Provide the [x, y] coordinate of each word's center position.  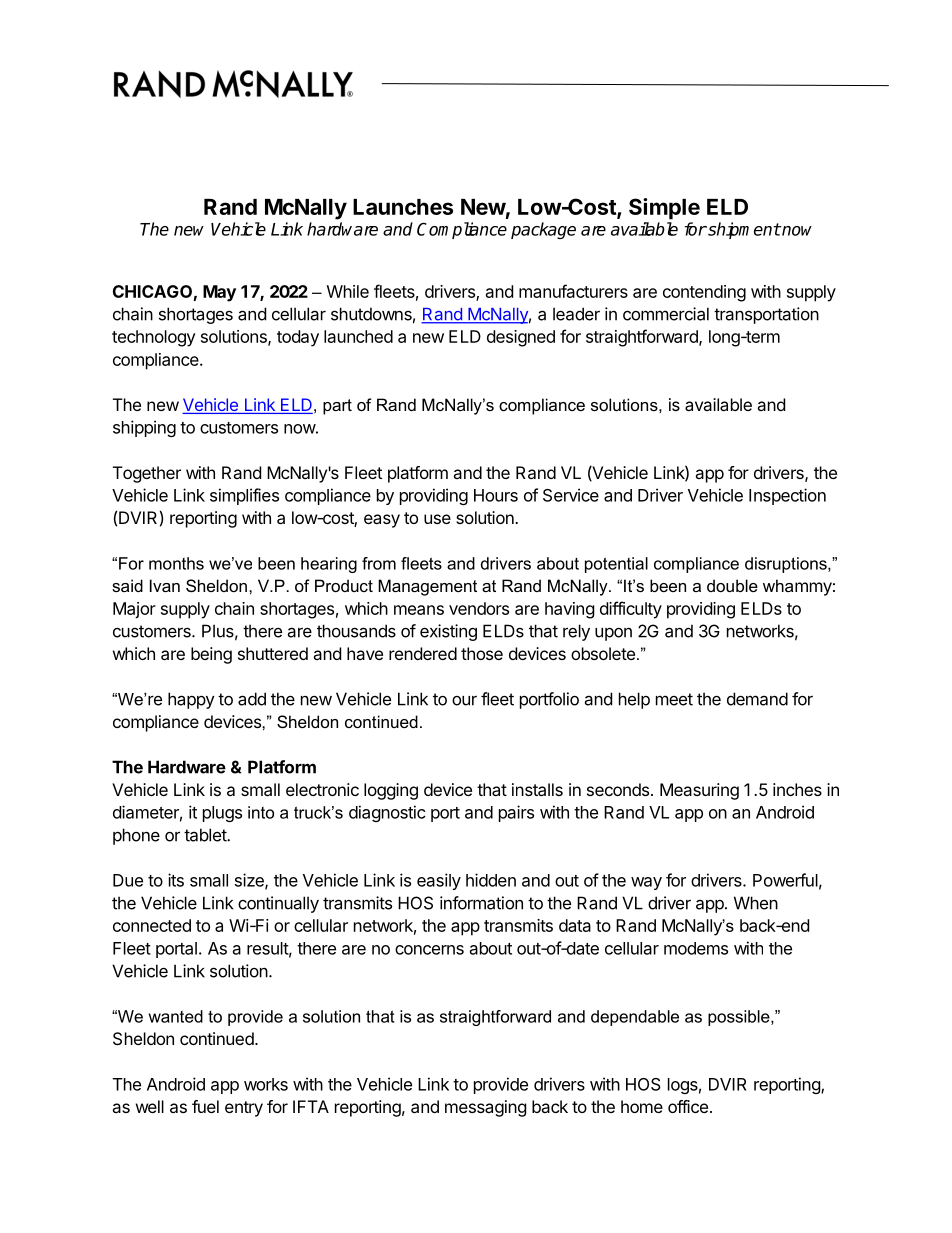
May [219, 293]
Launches [403, 207]
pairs [516, 813]
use [437, 519]
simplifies [244, 496]
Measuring [699, 791]
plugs [222, 814]
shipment [743, 230]
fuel [205, 1106]
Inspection [787, 496]
